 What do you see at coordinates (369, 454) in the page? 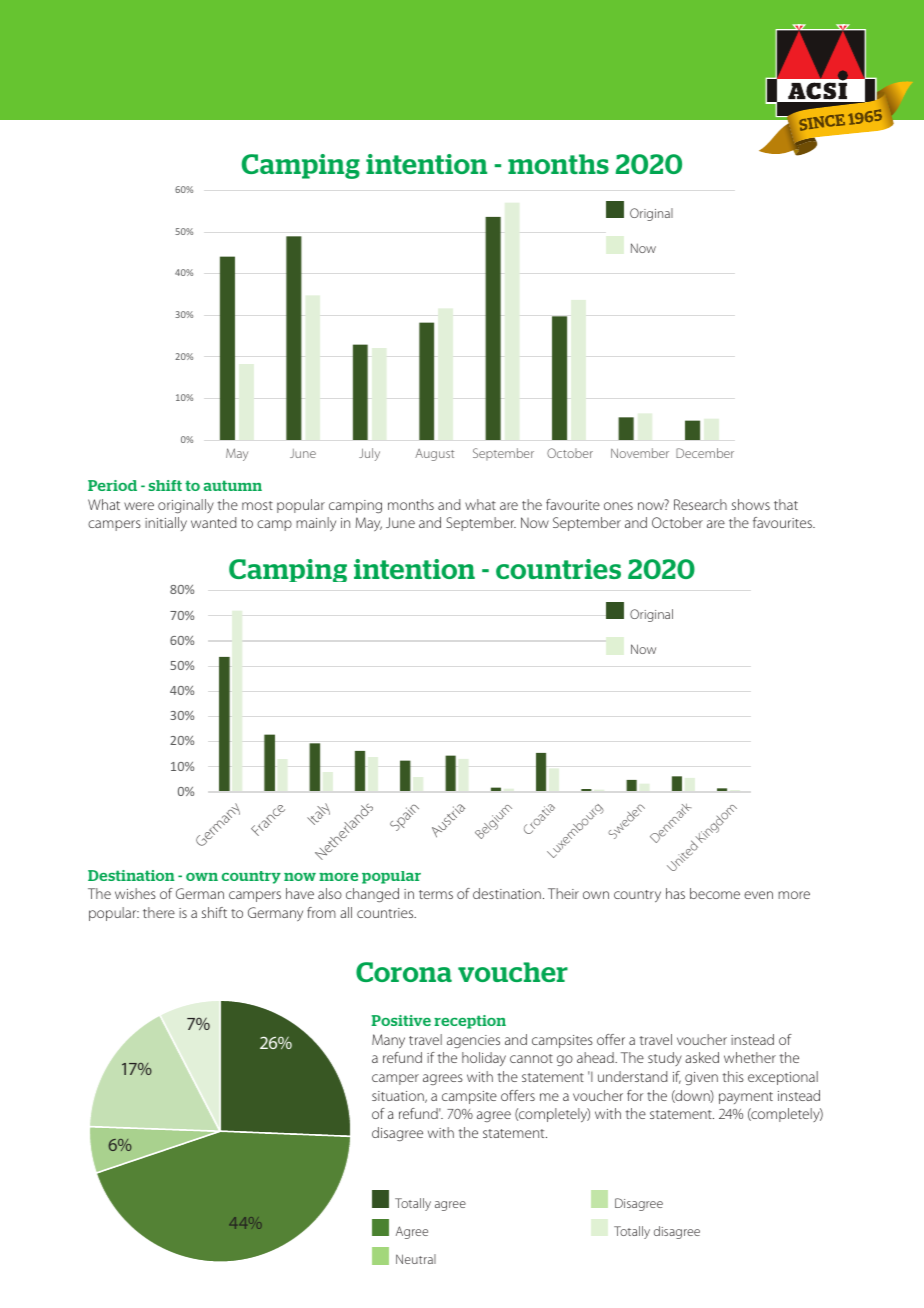
I see `July` at bounding box center [369, 454].
